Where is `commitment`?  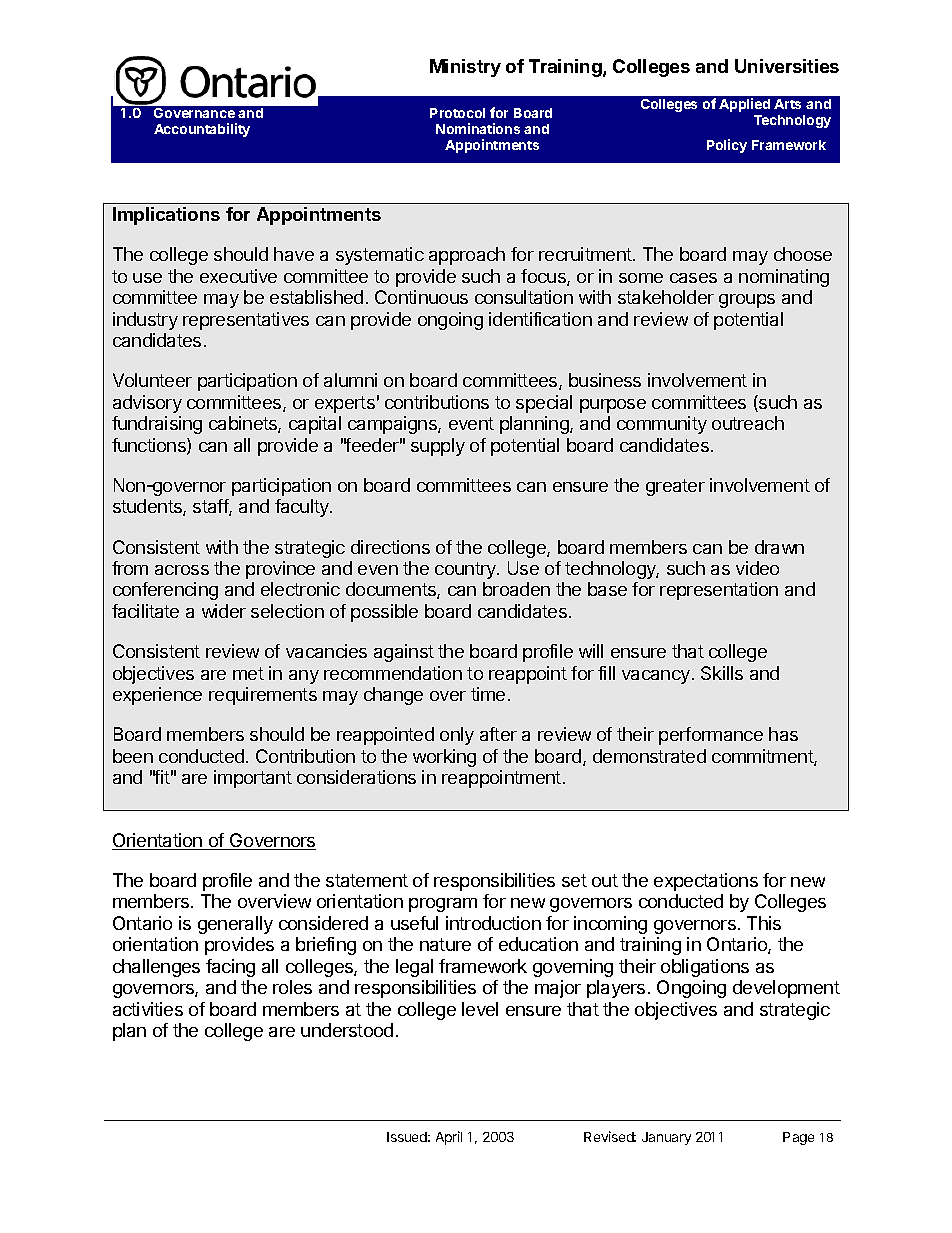 commitment is located at coordinates (763, 757).
